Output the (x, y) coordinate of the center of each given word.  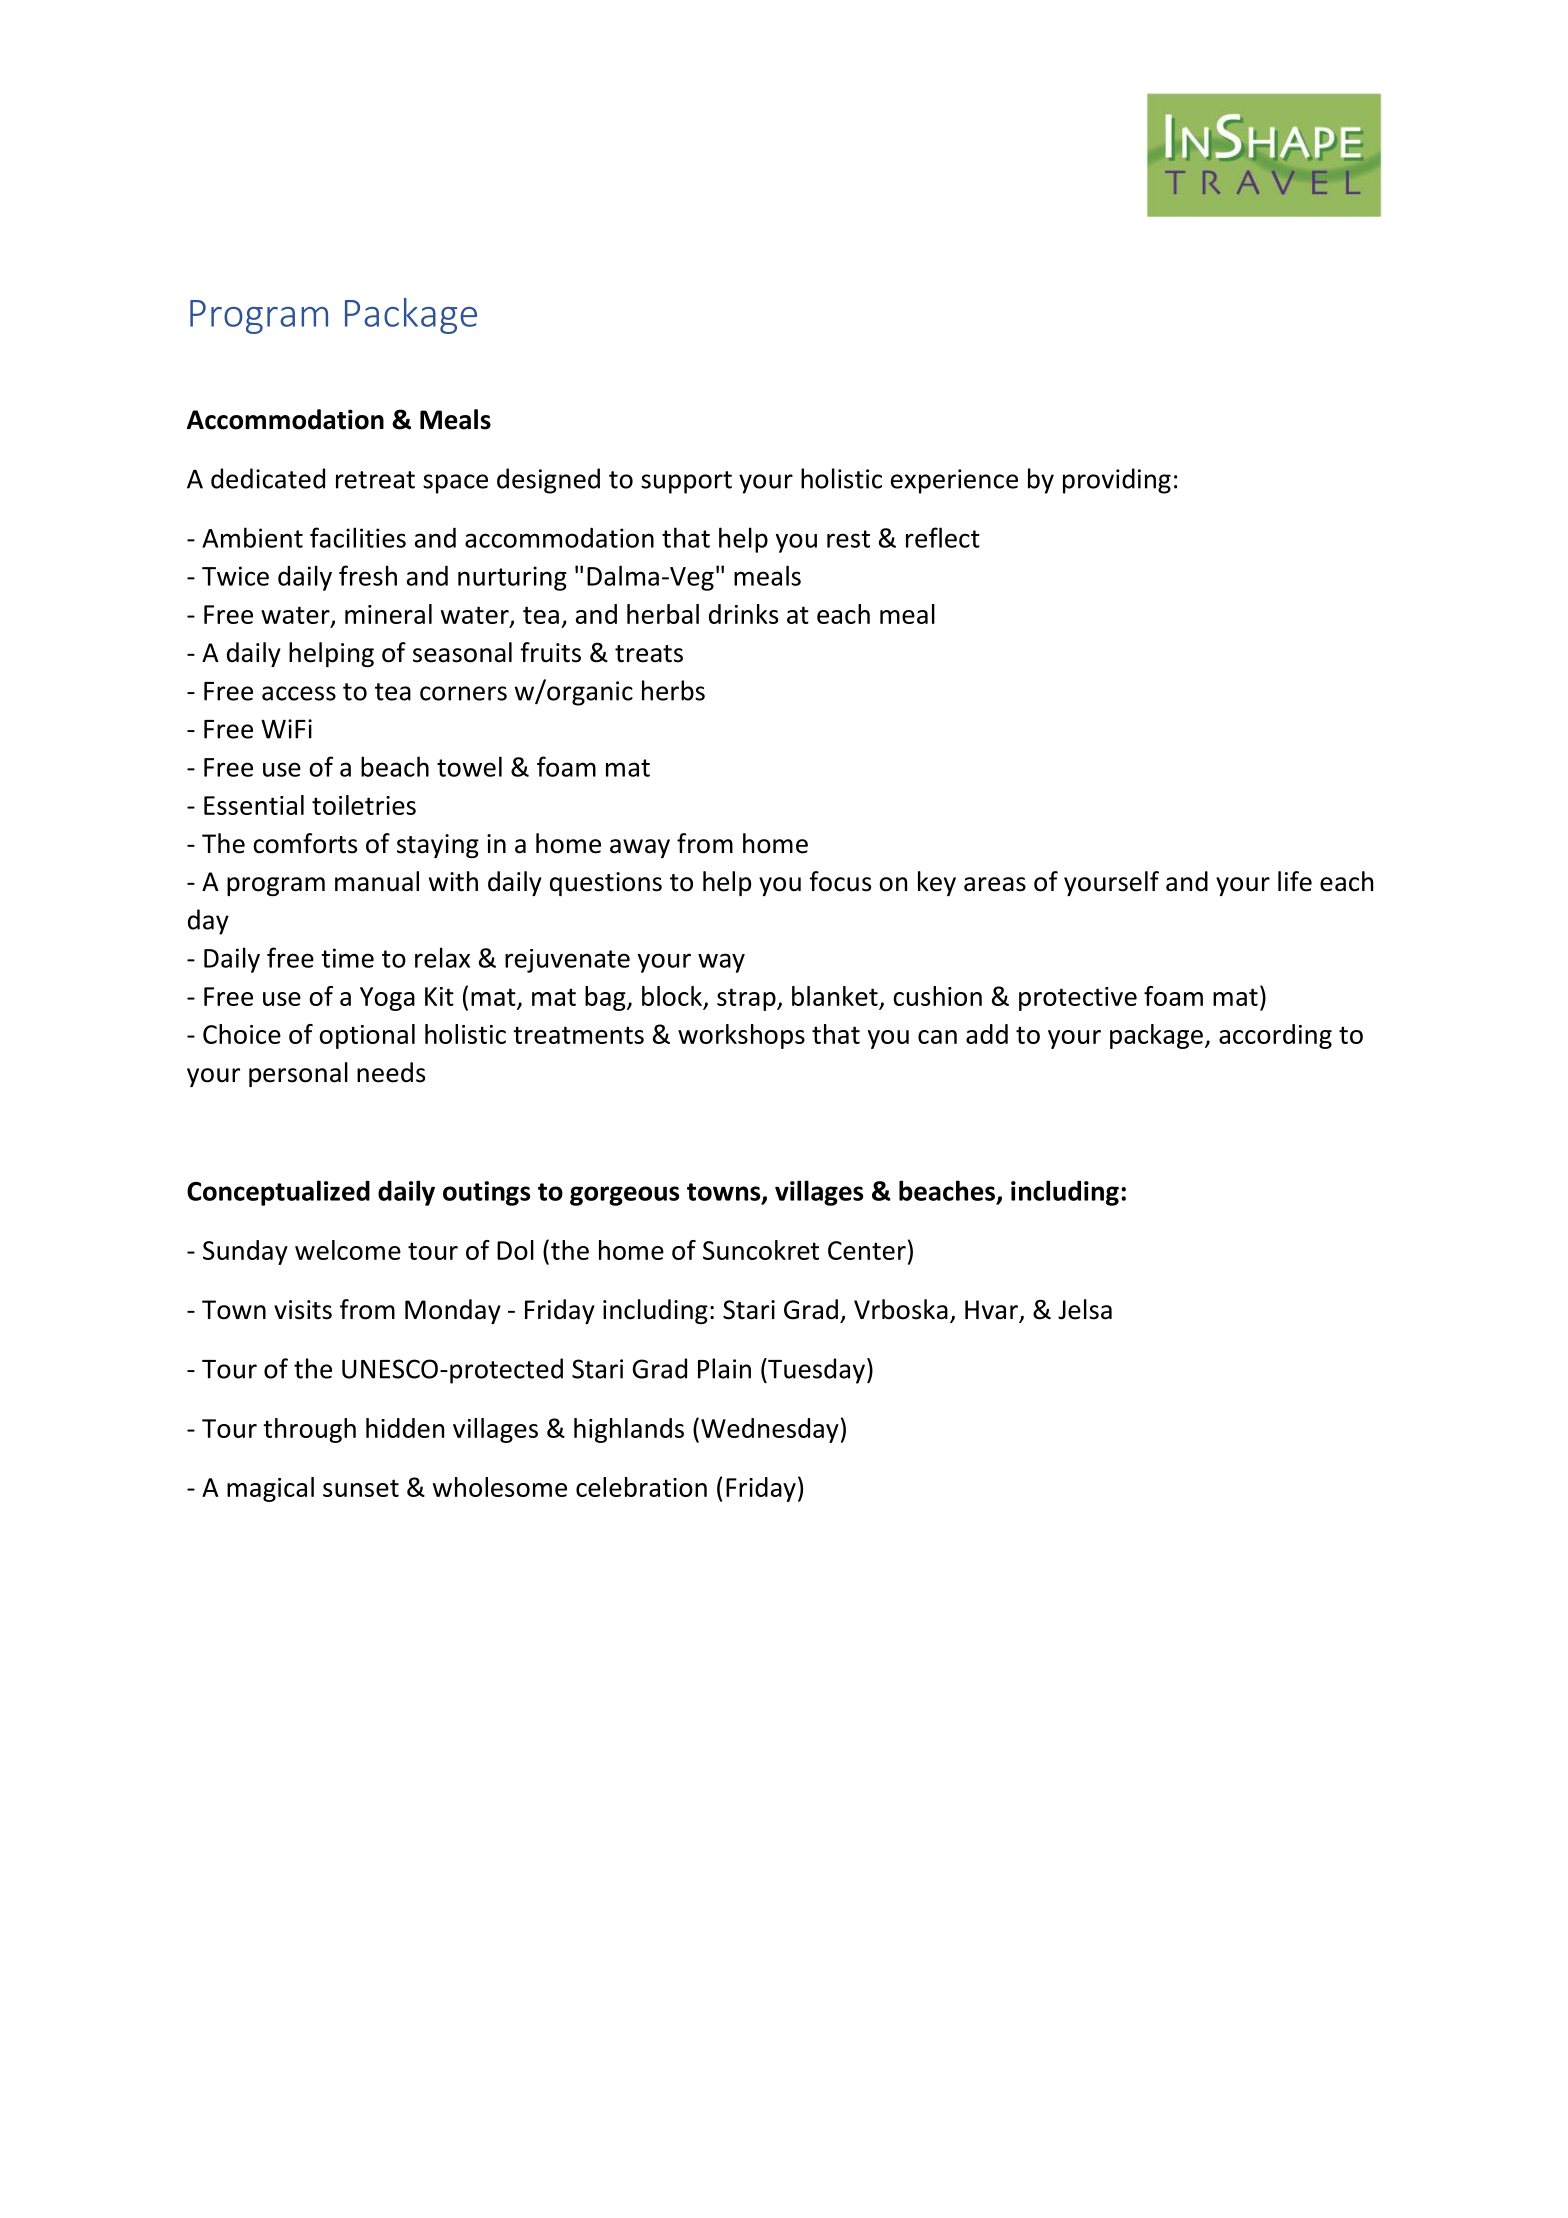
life (1295, 881)
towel (469, 766)
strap (747, 999)
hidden (405, 1428)
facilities (358, 537)
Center (867, 1250)
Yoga (387, 999)
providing (1117, 481)
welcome (348, 1250)
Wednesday (770, 1430)
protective (1078, 999)
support (686, 482)
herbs (673, 690)
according (1275, 1036)
